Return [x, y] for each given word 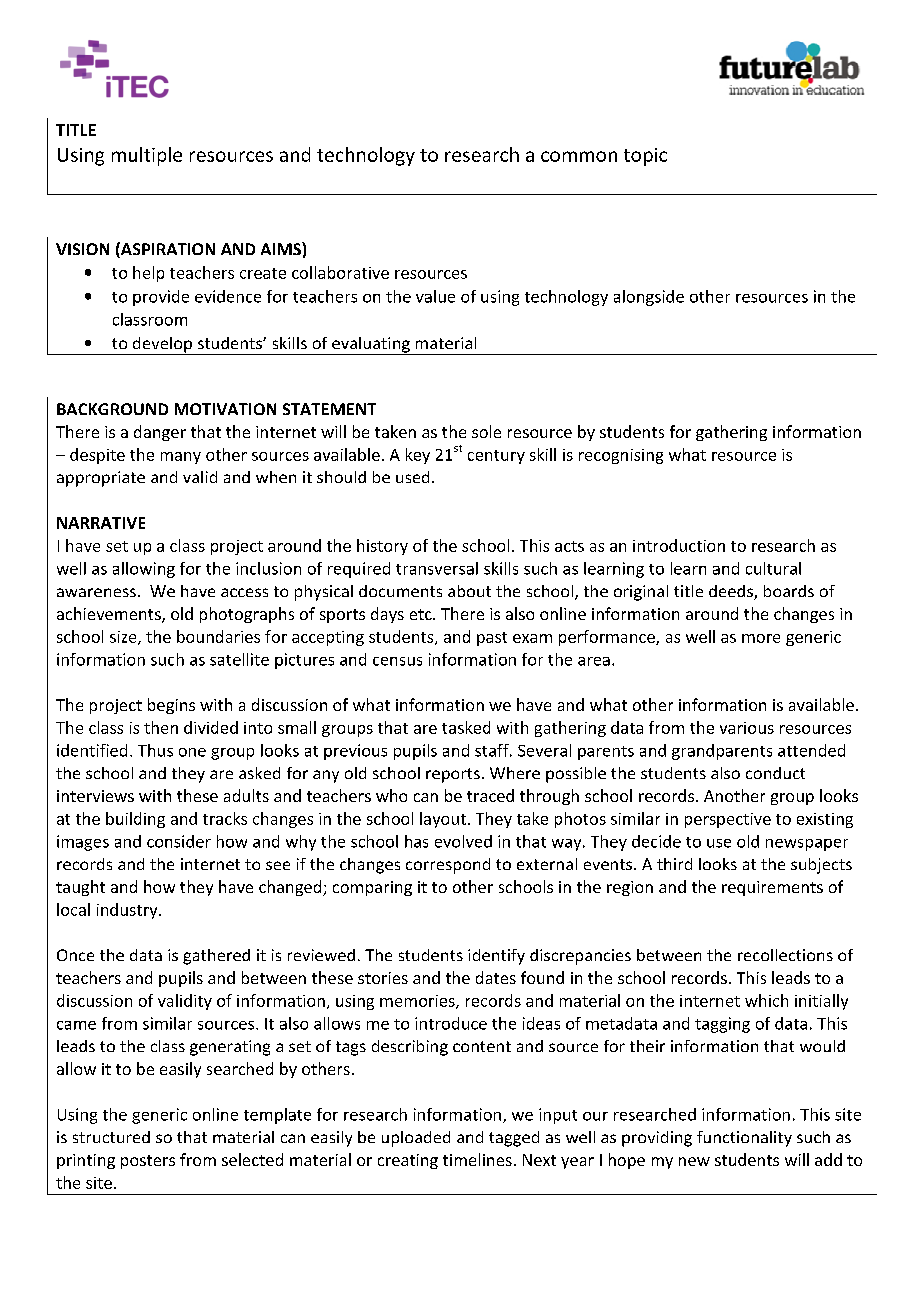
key [418, 456]
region [630, 888]
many [181, 458]
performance [608, 638]
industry [128, 911]
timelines [477, 1159]
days [387, 615]
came [76, 1025]
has [416, 841]
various [747, 728]
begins [171, 706]
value [435, 296]
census [397, 661]
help [148, 274]
